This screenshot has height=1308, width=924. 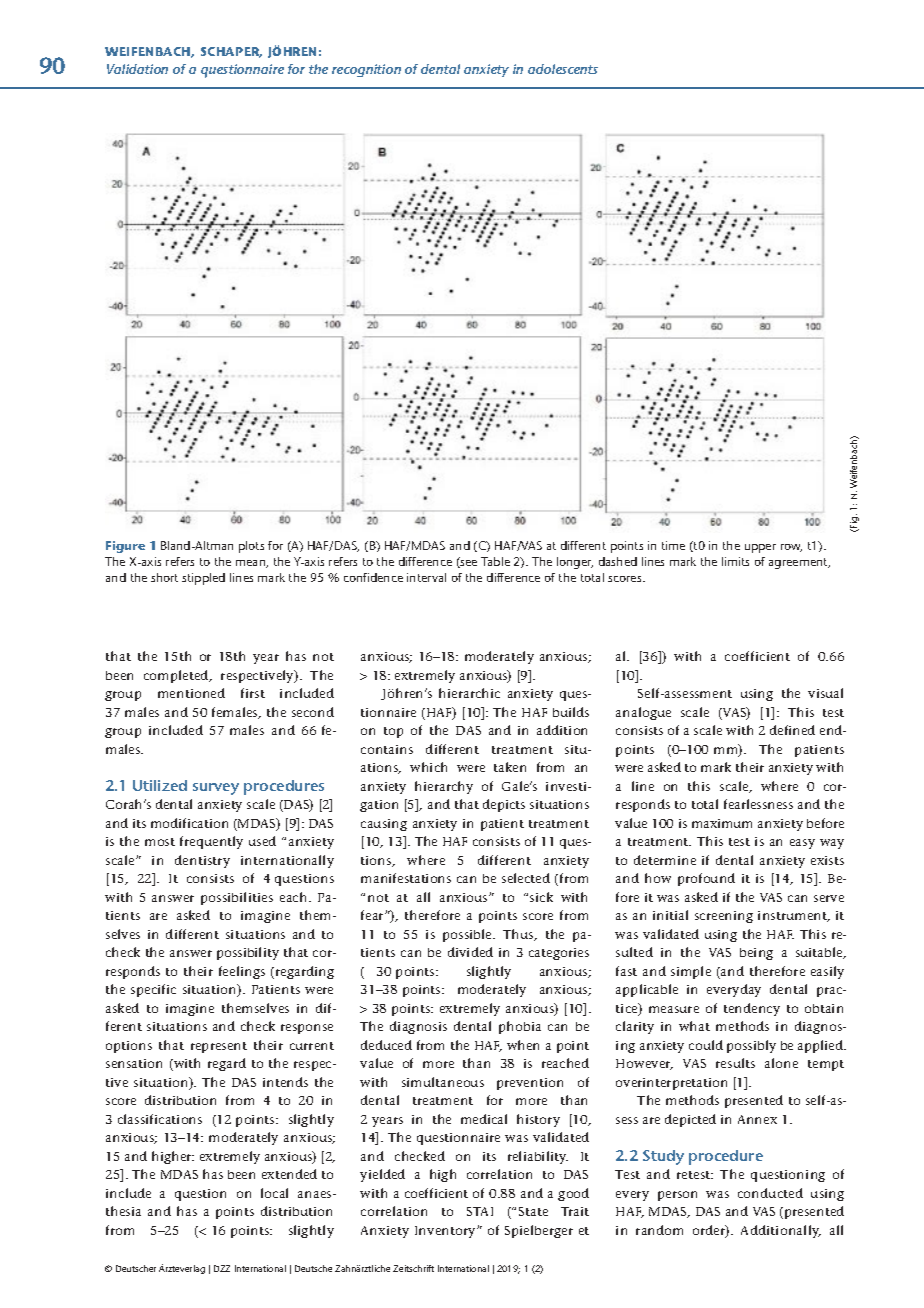 I want to click on recognition, so click(x=366, y=70).
